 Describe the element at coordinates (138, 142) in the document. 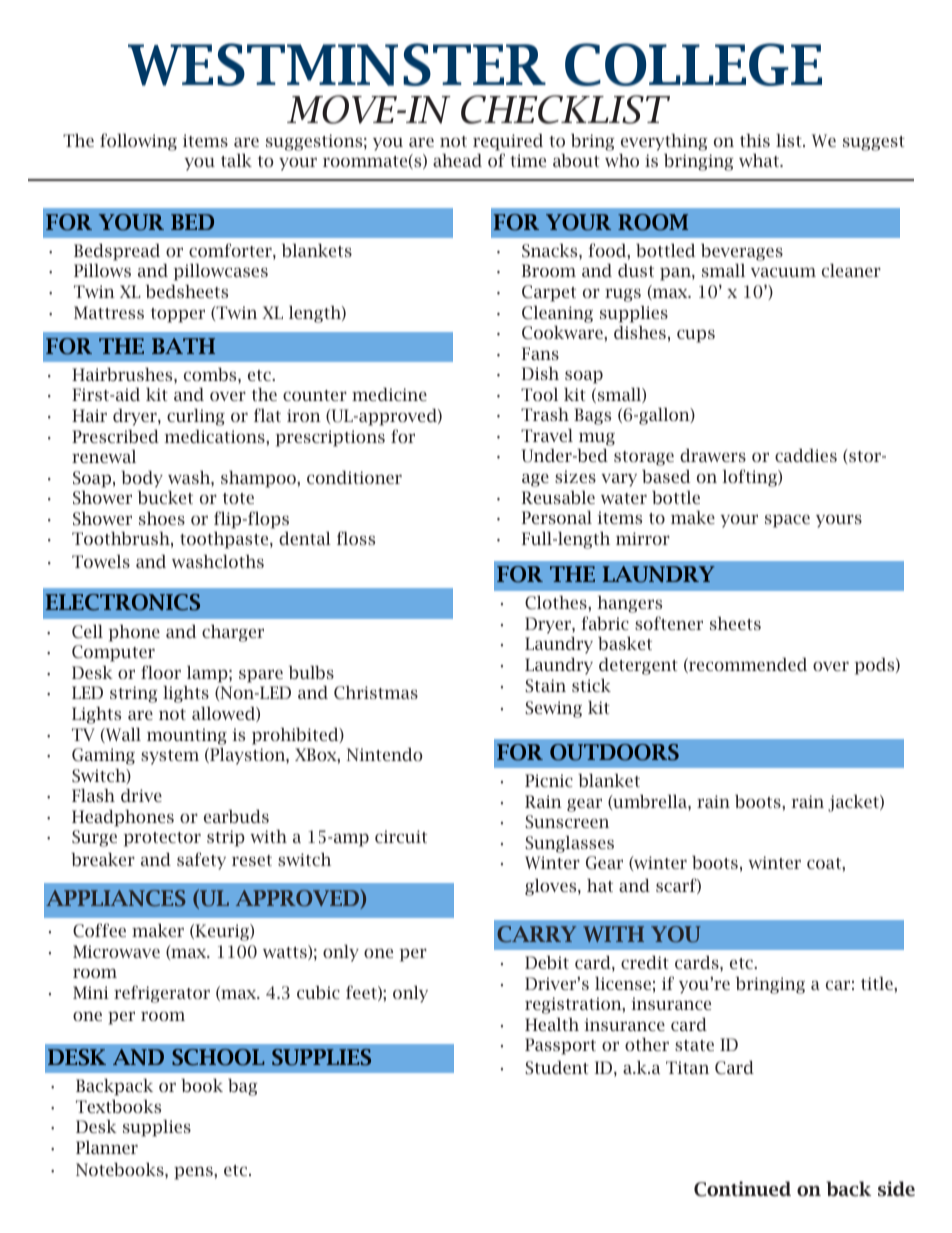

I see `following` at that location.
